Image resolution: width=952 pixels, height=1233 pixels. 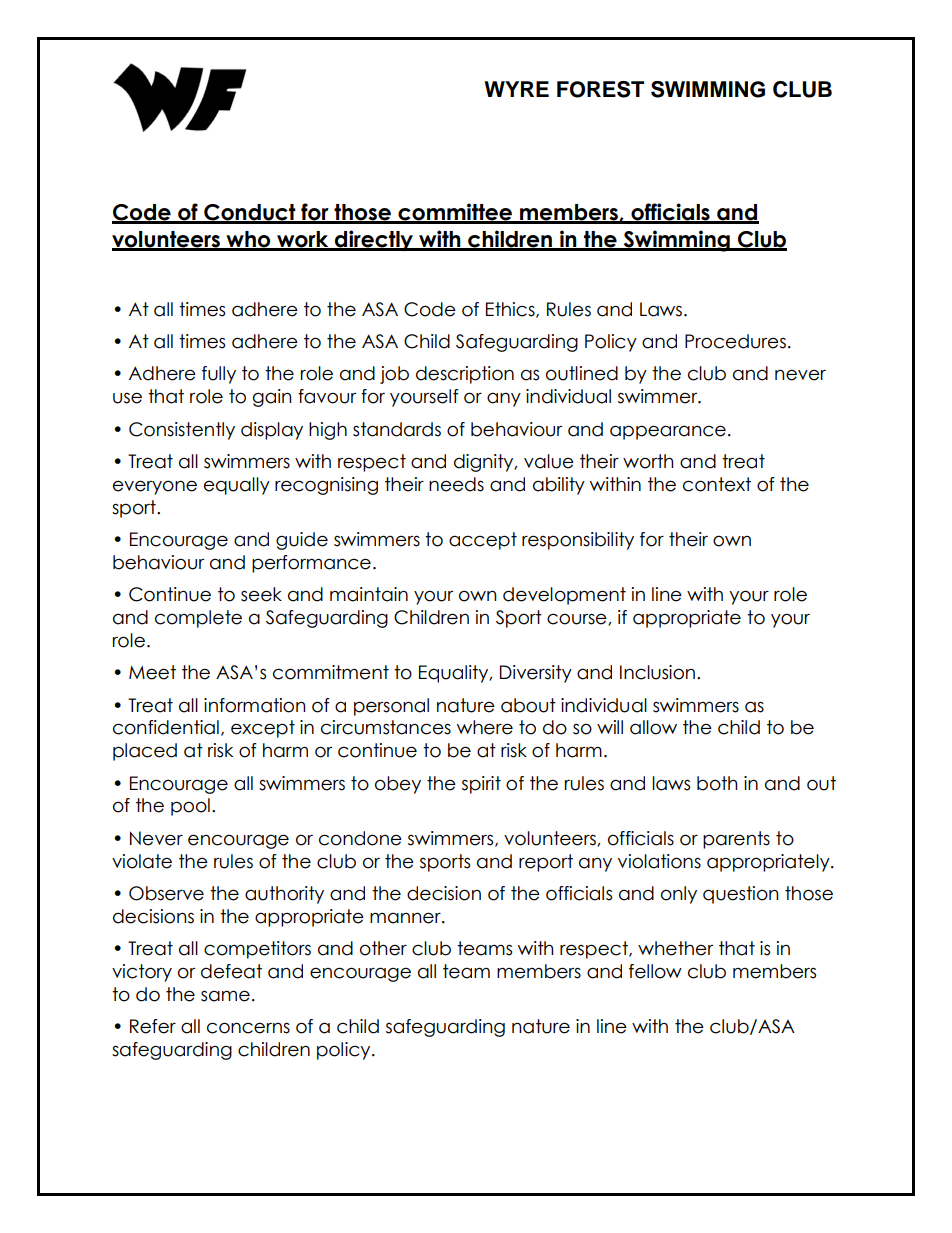 I want to click on allow, so click(x=653, y=727).
